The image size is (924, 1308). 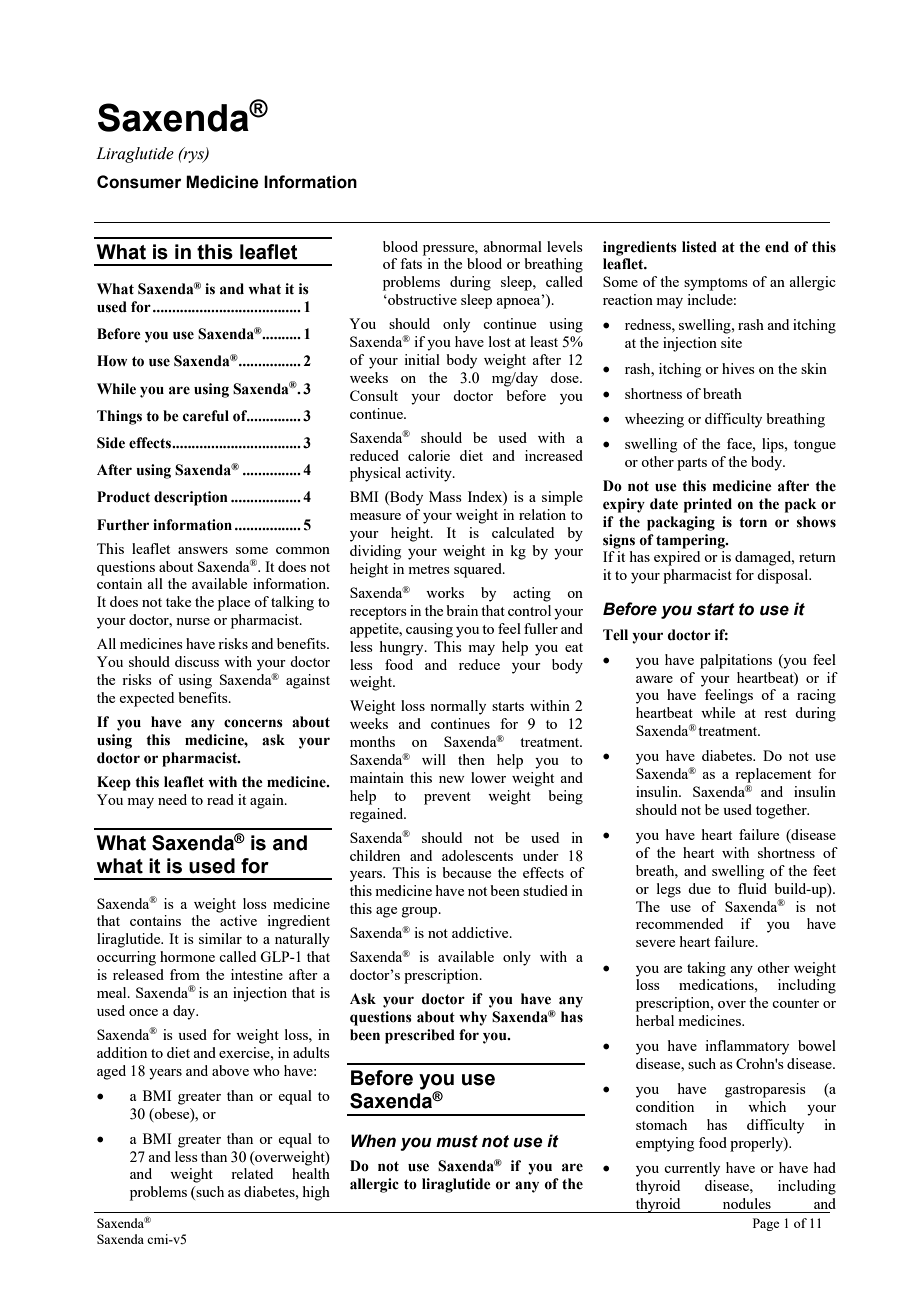 What do you see at coordinates (139, 182) in the screenshot?
I see `Consumer` at bounding box center [139, 182].
